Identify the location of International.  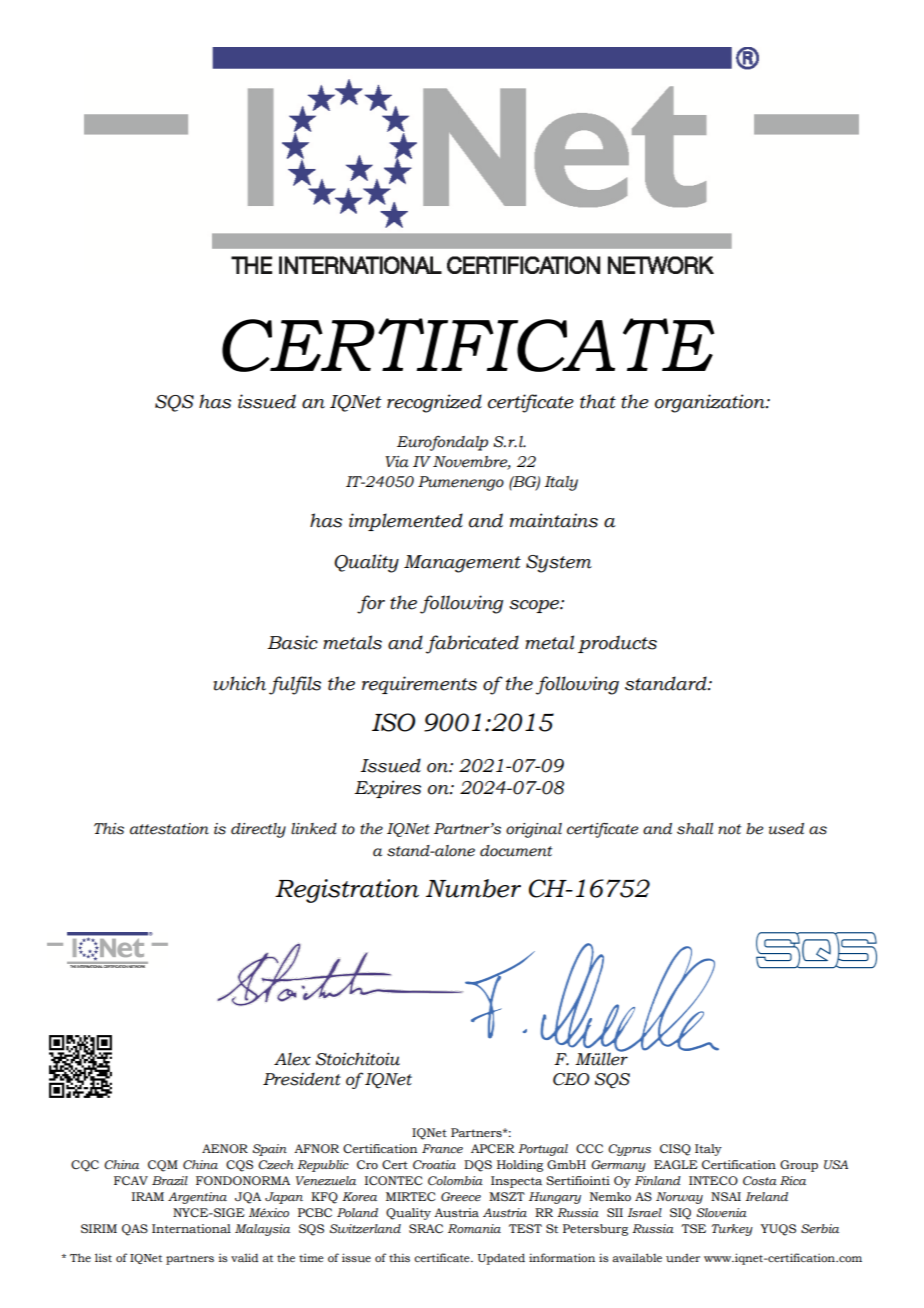
(191, 1228).
